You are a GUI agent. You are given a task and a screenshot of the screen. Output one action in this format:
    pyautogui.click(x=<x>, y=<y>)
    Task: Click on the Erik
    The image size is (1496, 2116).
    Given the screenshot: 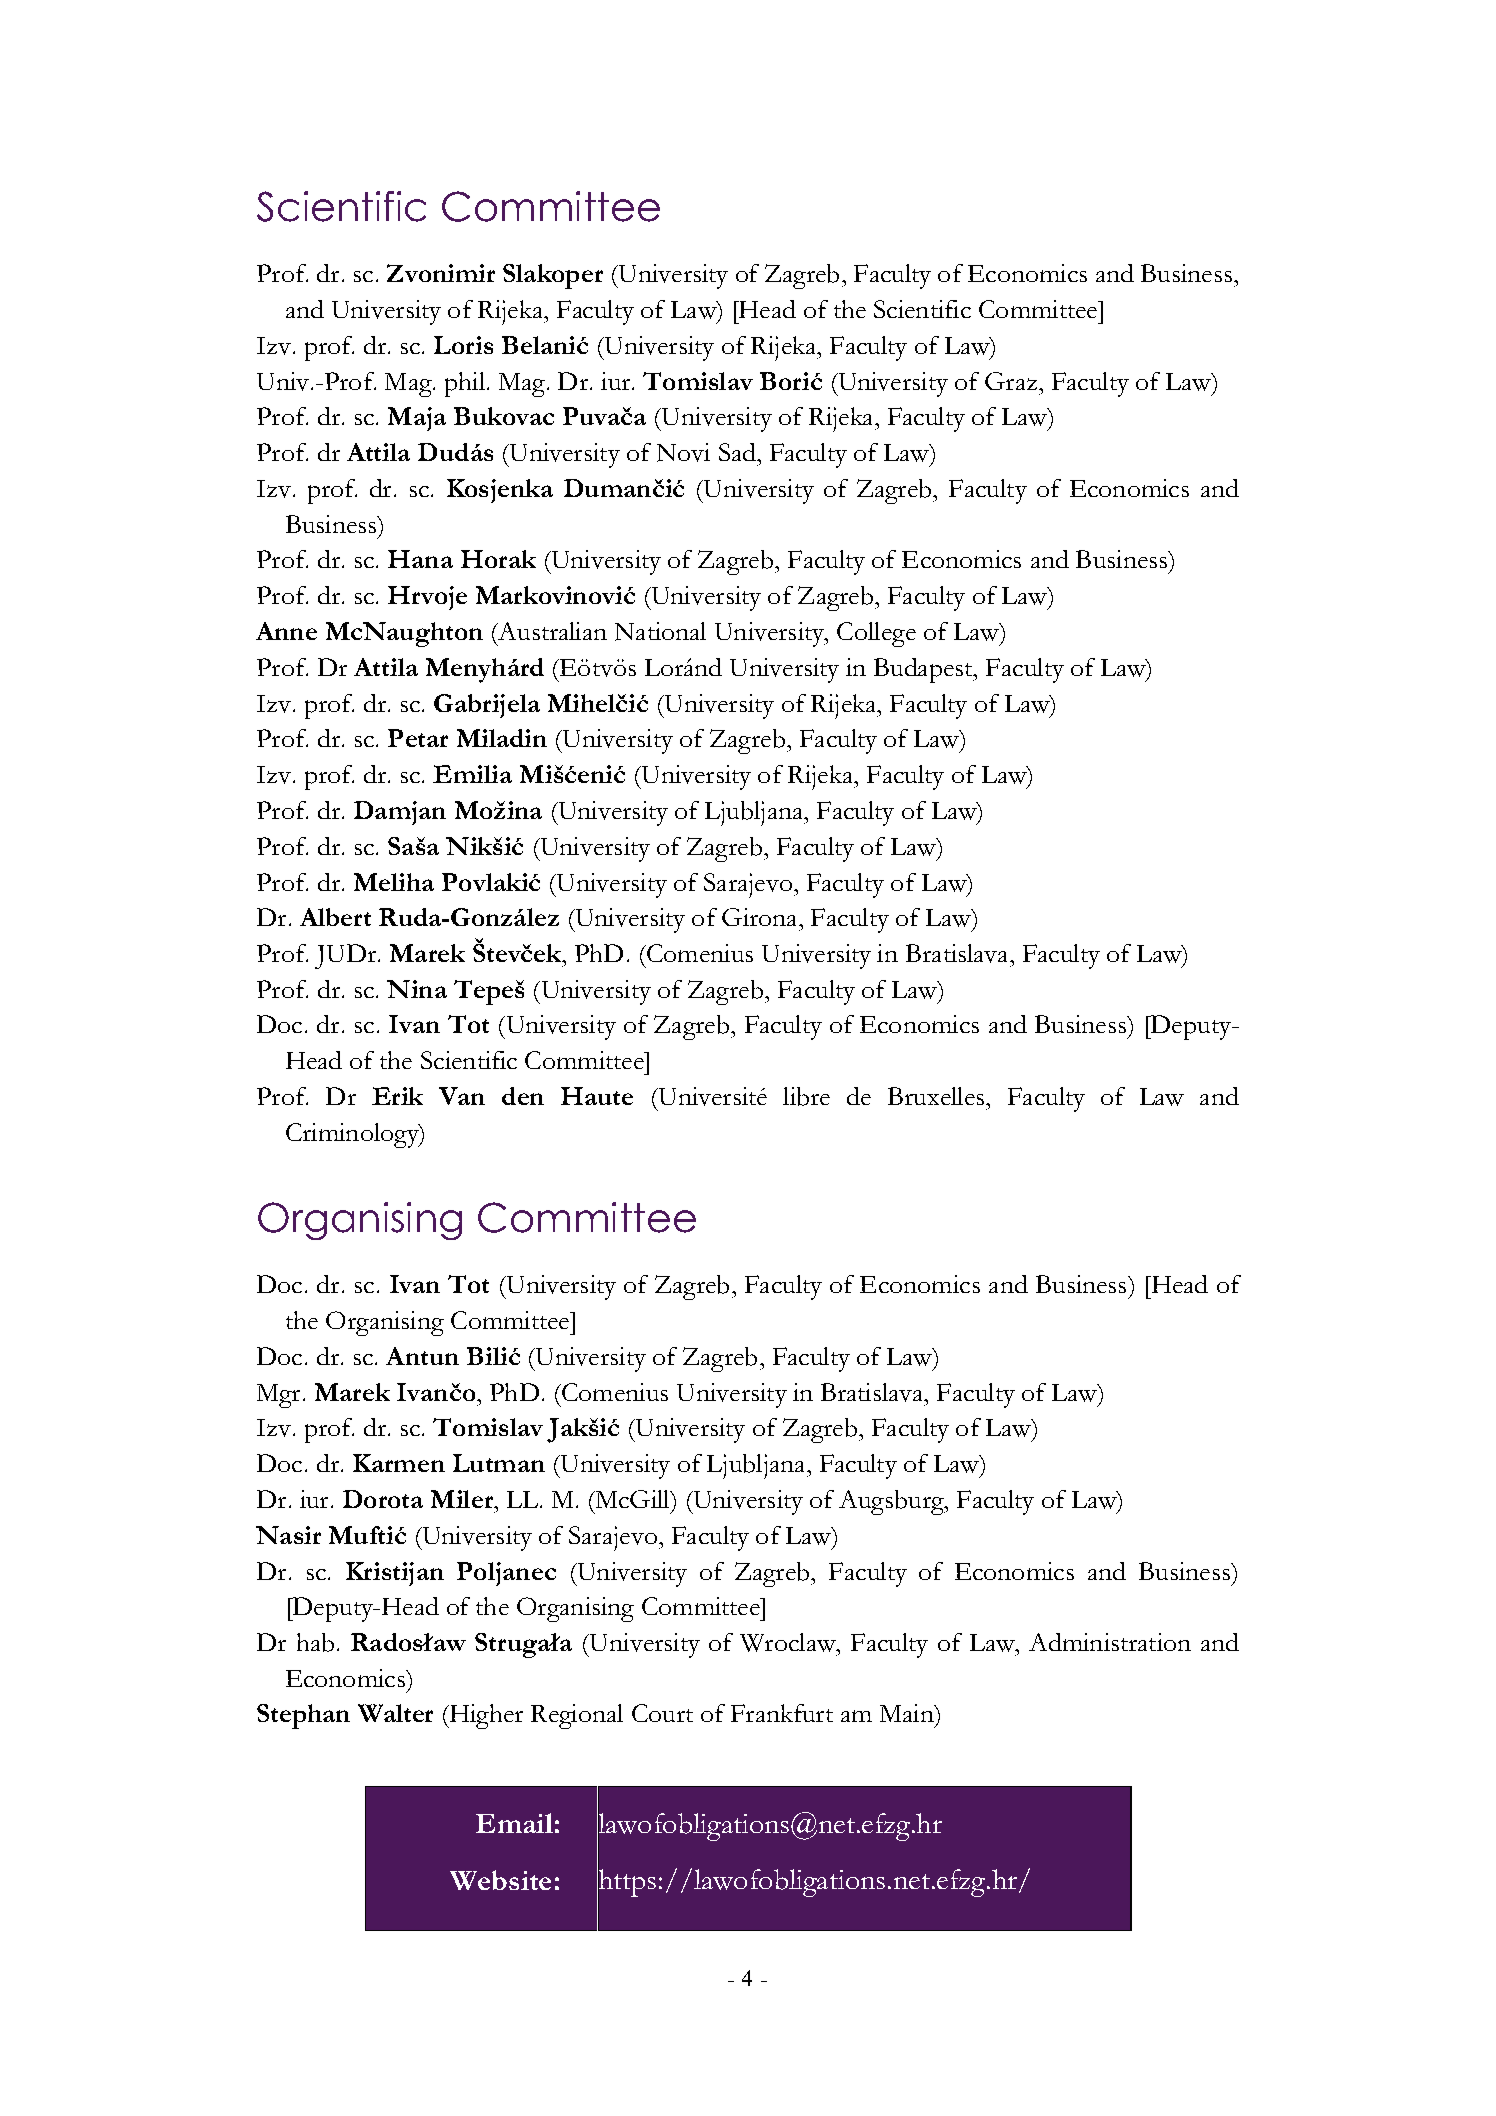 What is the action you would take?
    pyautogui.click(x=397, y=1096)
